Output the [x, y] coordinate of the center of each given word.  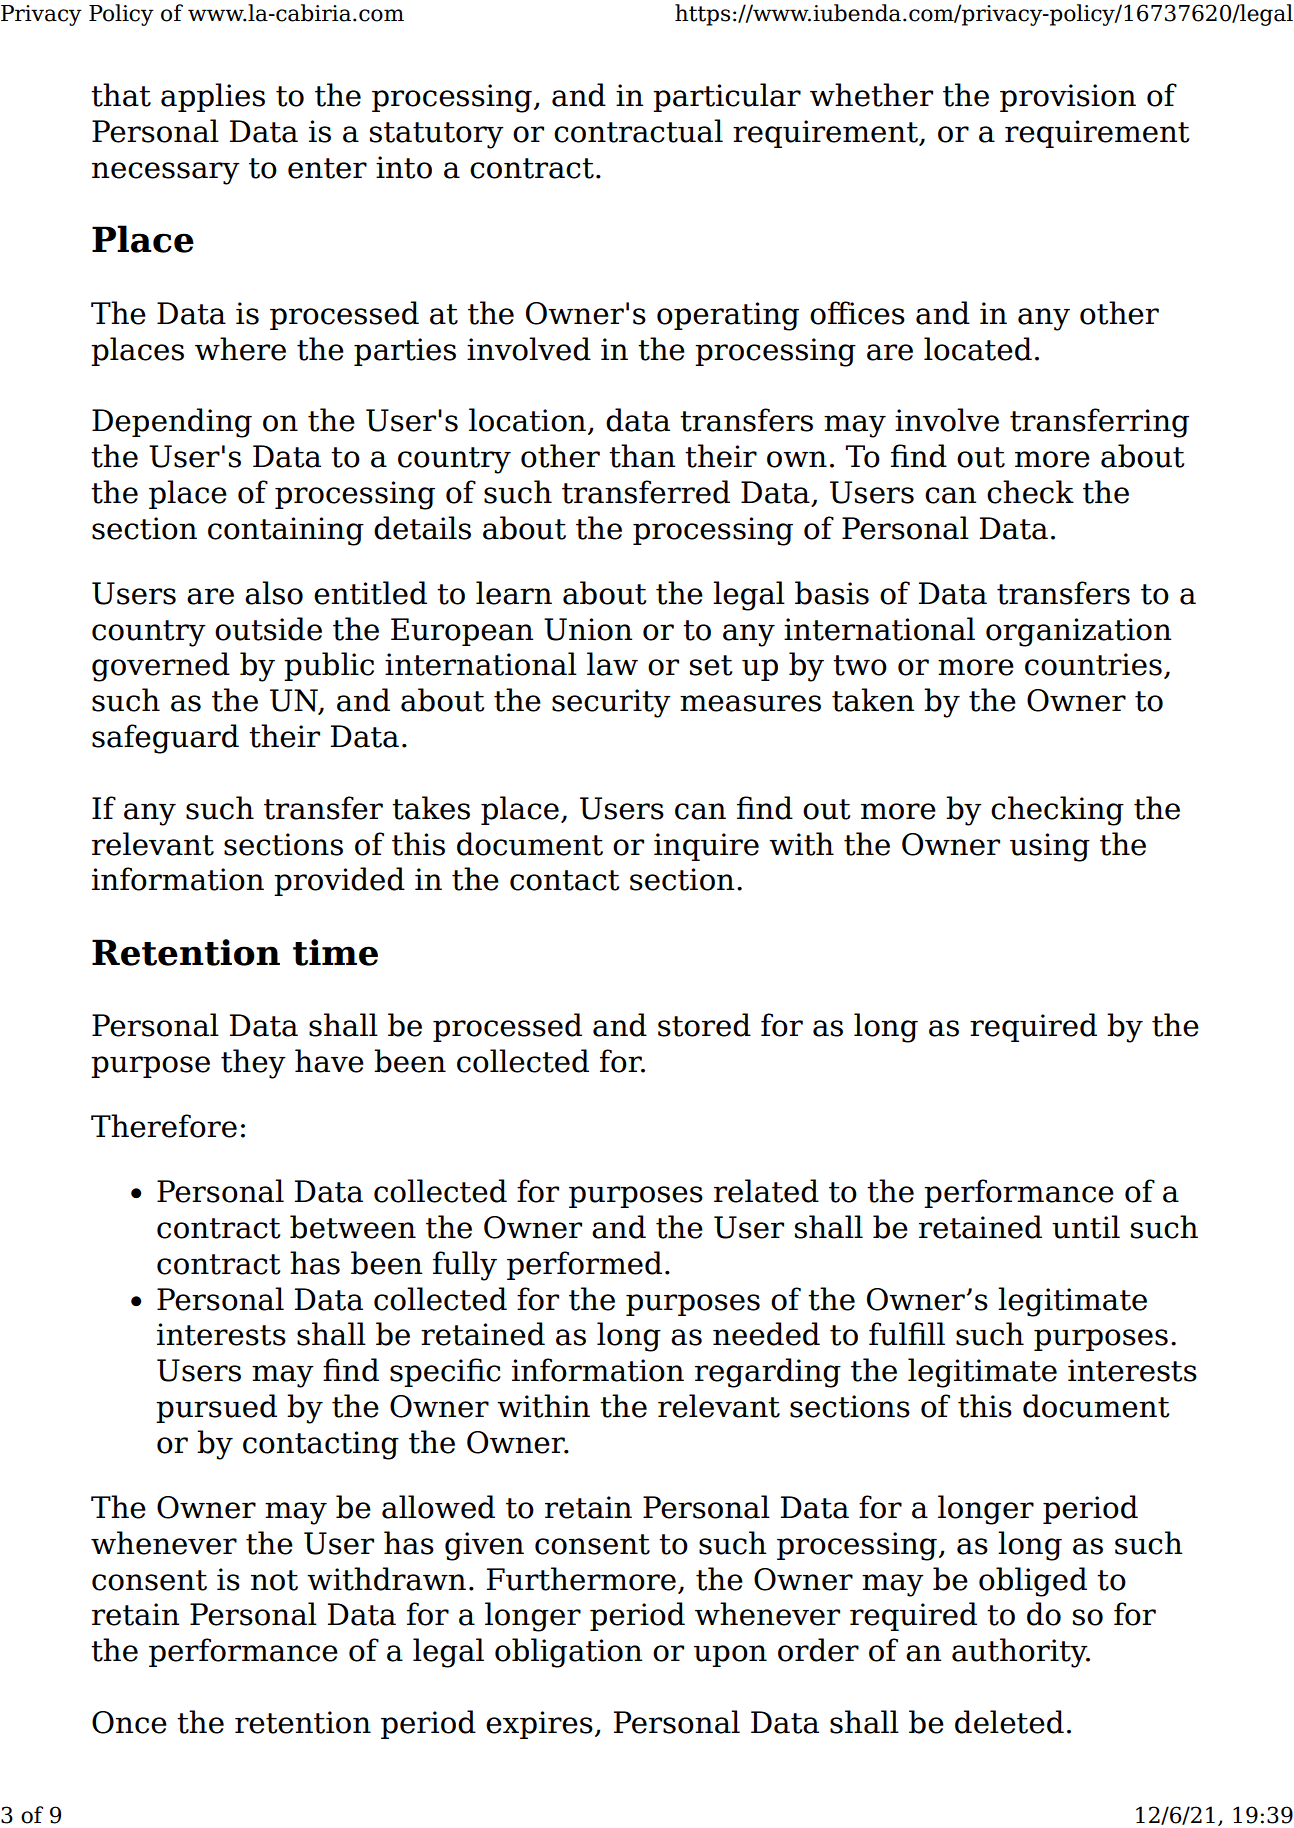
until [1086, 1227]
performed [584, 1265]
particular [727, 97]
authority [1021, 1653]
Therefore [164, 1126]
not [274, 1580]
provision [1068, 98]
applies [213, 97]
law [612, 664]
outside [268, 629]
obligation [568, 1653]
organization [1078, 632]
